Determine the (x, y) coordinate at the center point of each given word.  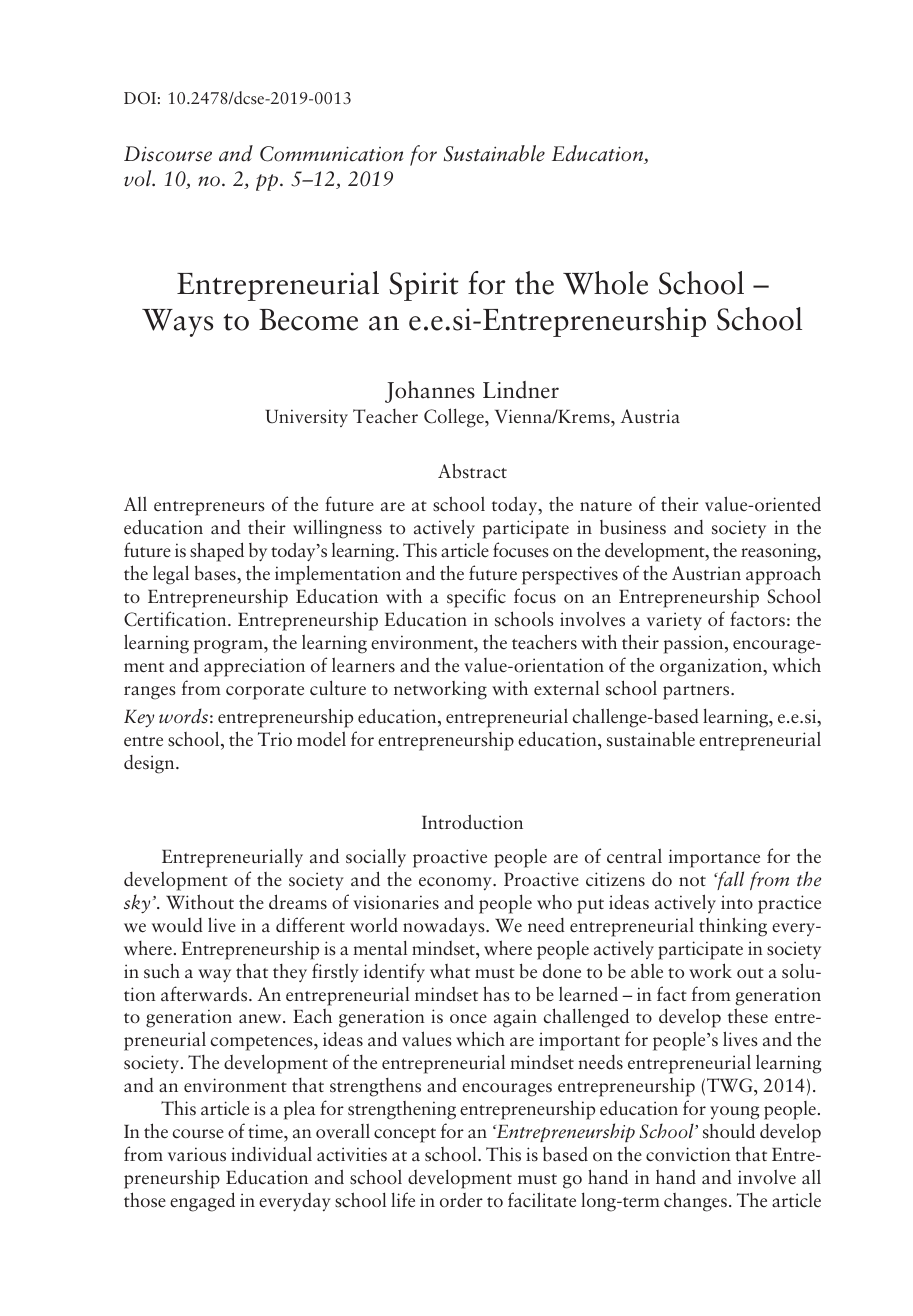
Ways (177, 323)
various (197, 1154)
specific (476, 598)
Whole (605, 283)
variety (674, 621)
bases (216, 573)
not (692, 881)
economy (456, 883)
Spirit (424, 286)
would (177, 925)
